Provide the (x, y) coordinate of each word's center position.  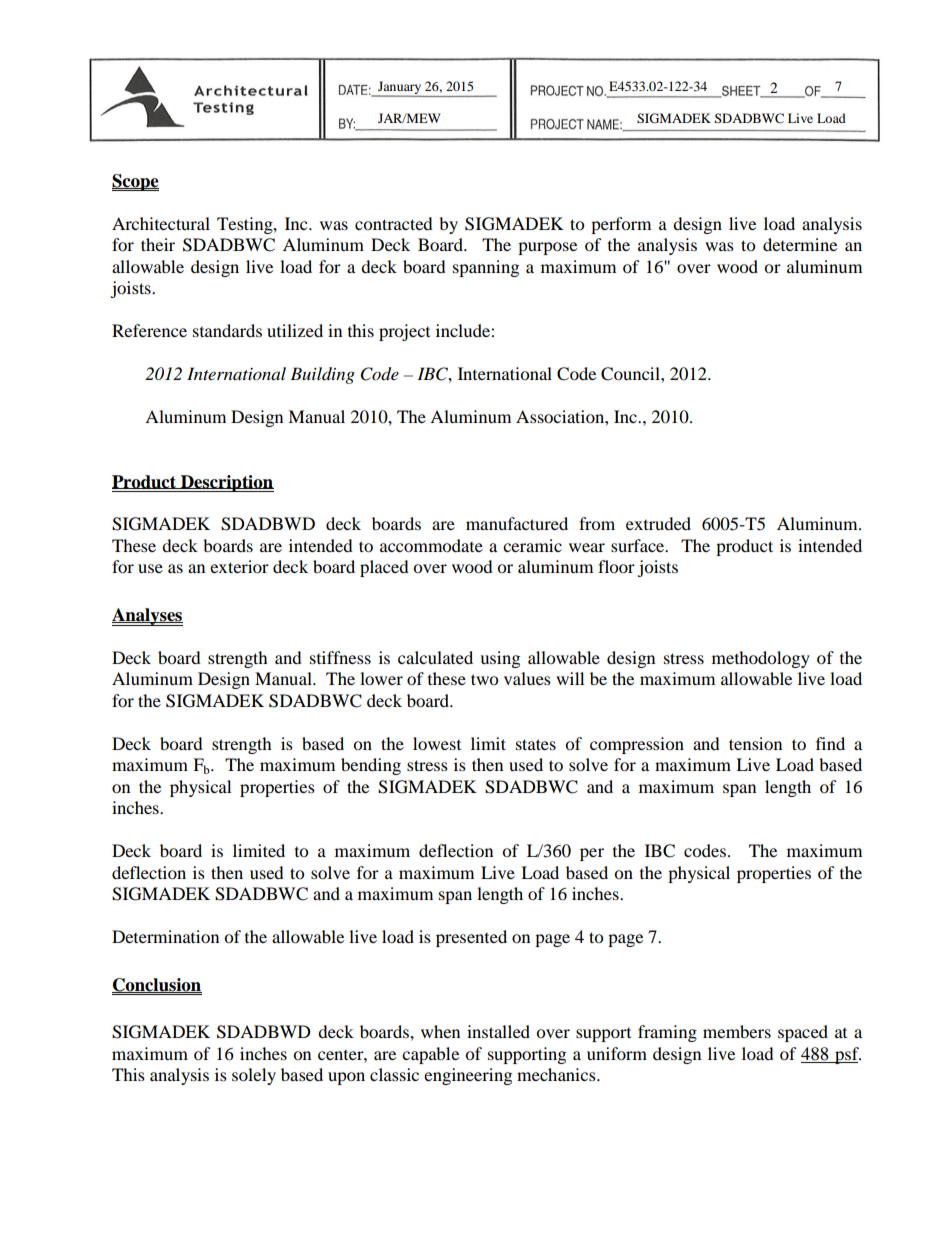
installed (498, 1031)
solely (254, 1076)
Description (226, 483)
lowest (437, 743)
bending (371, 766)
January (400, 89)
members (737, 1031)
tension (755, 743)
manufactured (517, 523)
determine (800, 244)
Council (631, 374)
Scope (135, 182)
